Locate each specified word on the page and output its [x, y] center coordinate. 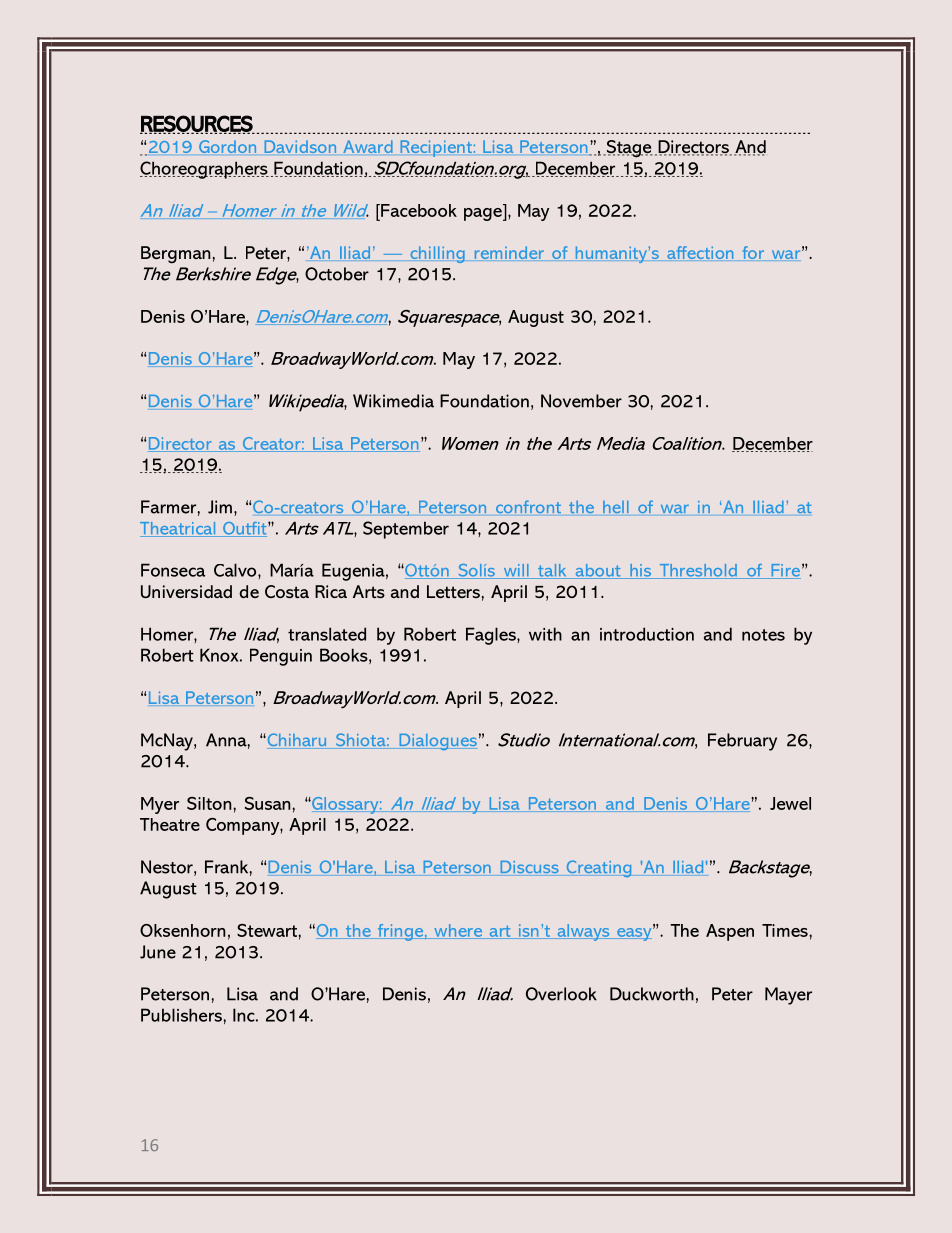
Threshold [698, 571]
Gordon [227, 146]
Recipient [437, 148]
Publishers [182, 1015]
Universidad [186, 591]
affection [700, 252]
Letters [453, 591]
